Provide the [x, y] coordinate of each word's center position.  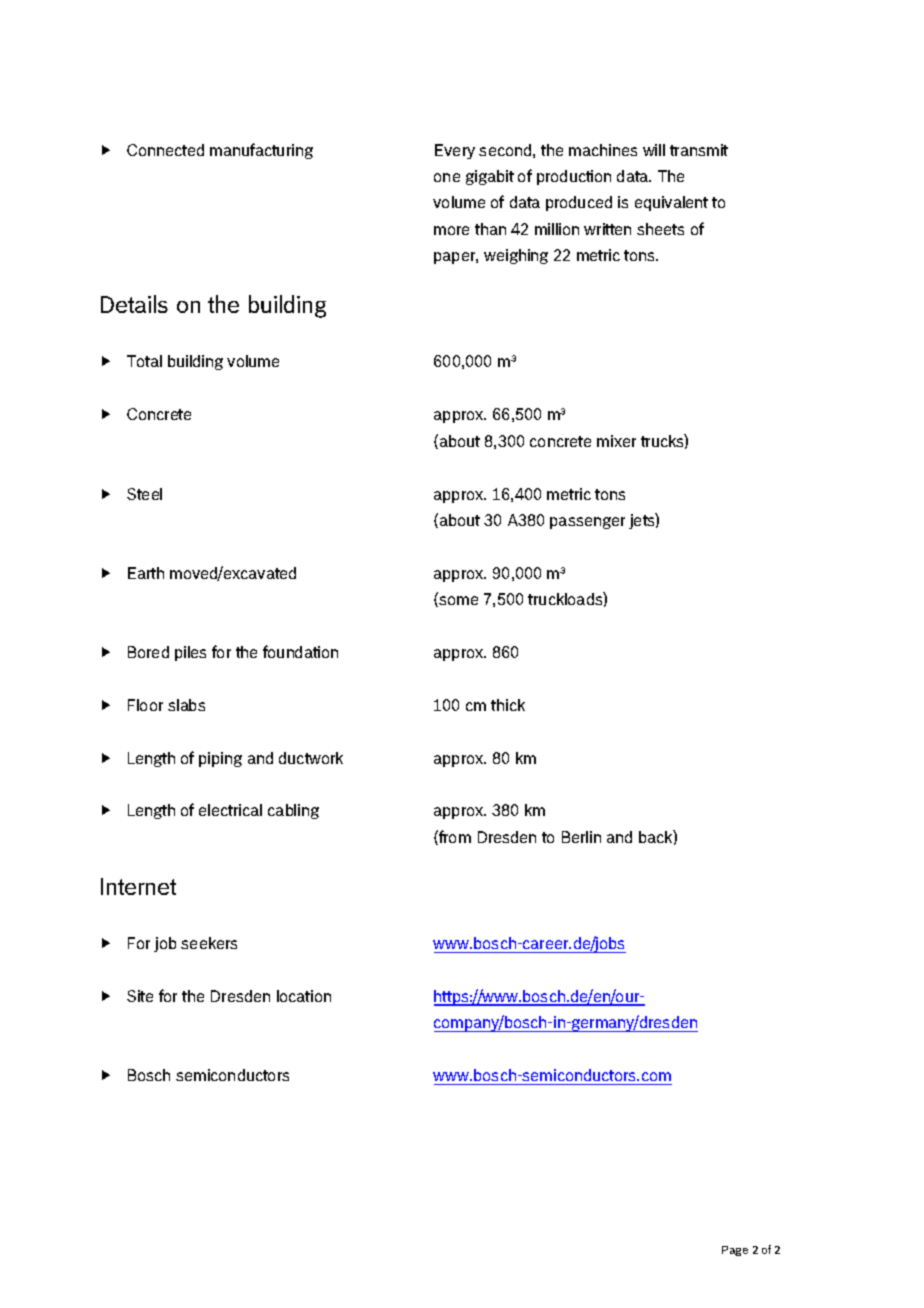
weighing [516, 256]
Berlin [581, 837]
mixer [616, 441]
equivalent [671, 203]
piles [190, 653]
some [457, 601]
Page [735, 1251]
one [447, 177]
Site [140, 996]
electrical [230, 810]
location [304, 996]
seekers [209, 943]
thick [508, 705]
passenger [587, 523]
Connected [165, 150]
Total [144, 361]
